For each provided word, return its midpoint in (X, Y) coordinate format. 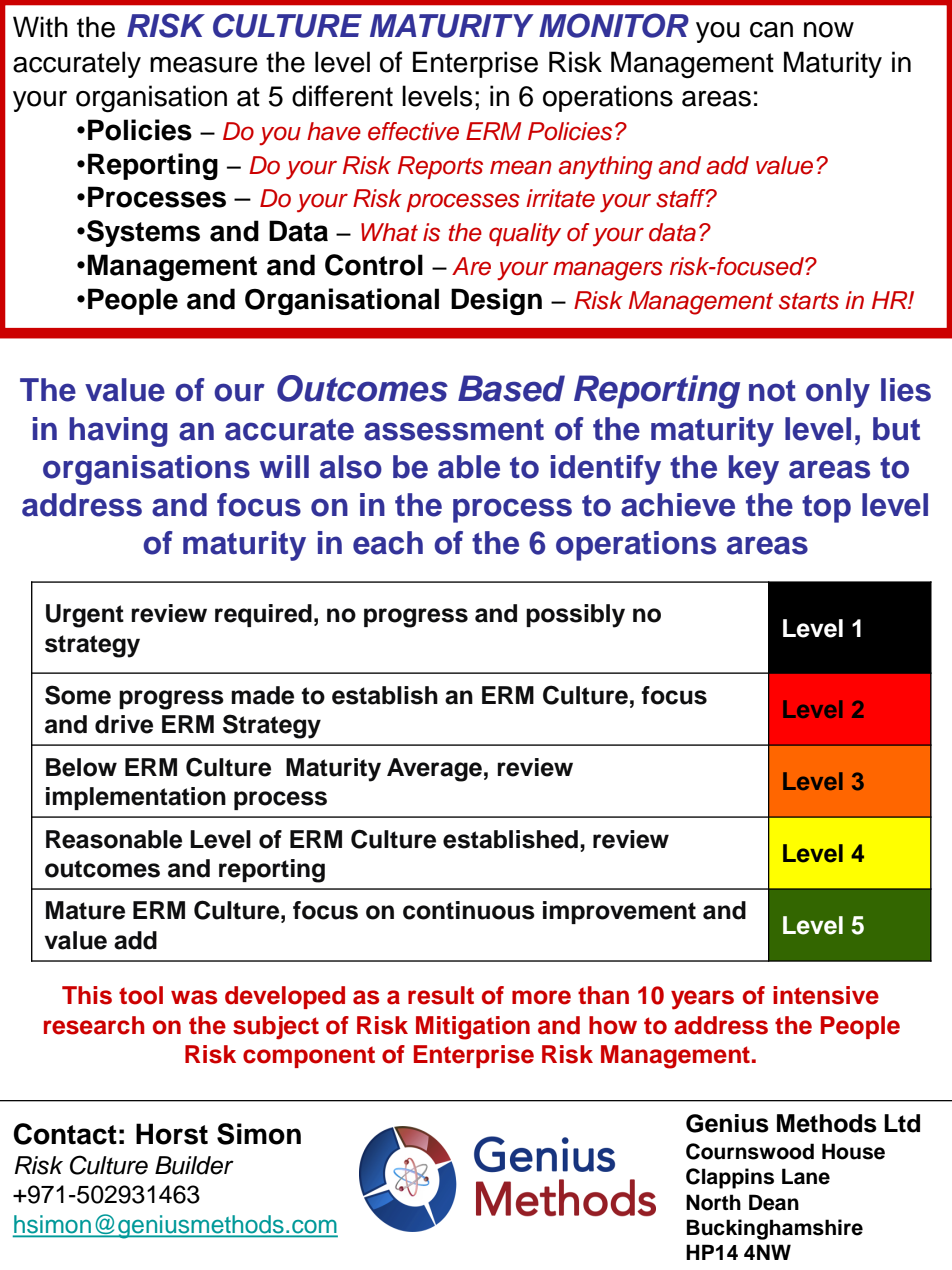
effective (413, 131)
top (826, 509)
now (829, 30)
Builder (194, 1165)
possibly (575, 616)
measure (204, 65)
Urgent (85, 616)
